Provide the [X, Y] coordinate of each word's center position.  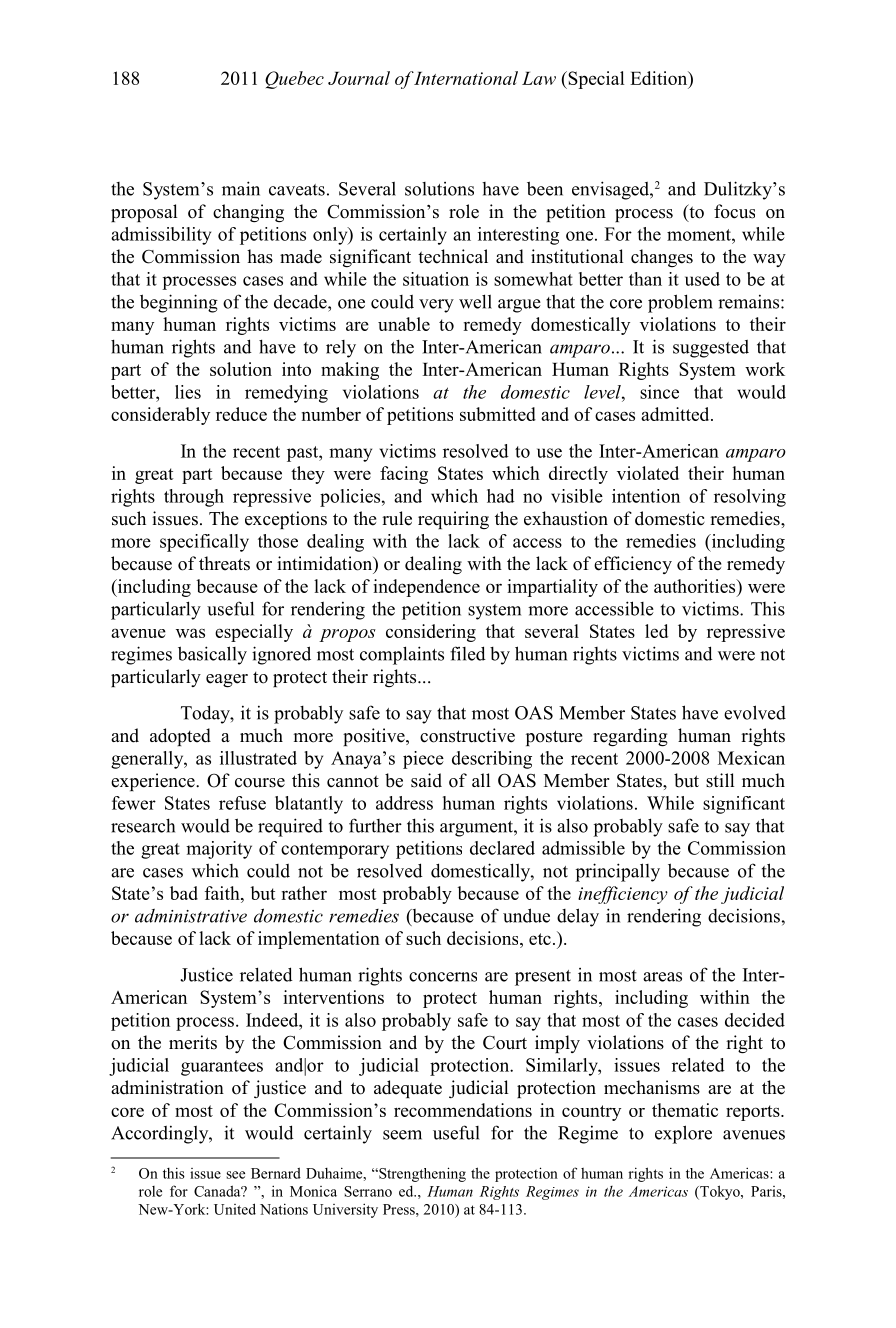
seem [402, 1135]
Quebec [294, 80]
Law [539, 78]
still [720, 780]
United [235, 1209]
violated [648, 473]
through [194, 498]
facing [404, 475]
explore [683, 1134]
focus [734, 211]
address [404, 803]
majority [219, 850]
